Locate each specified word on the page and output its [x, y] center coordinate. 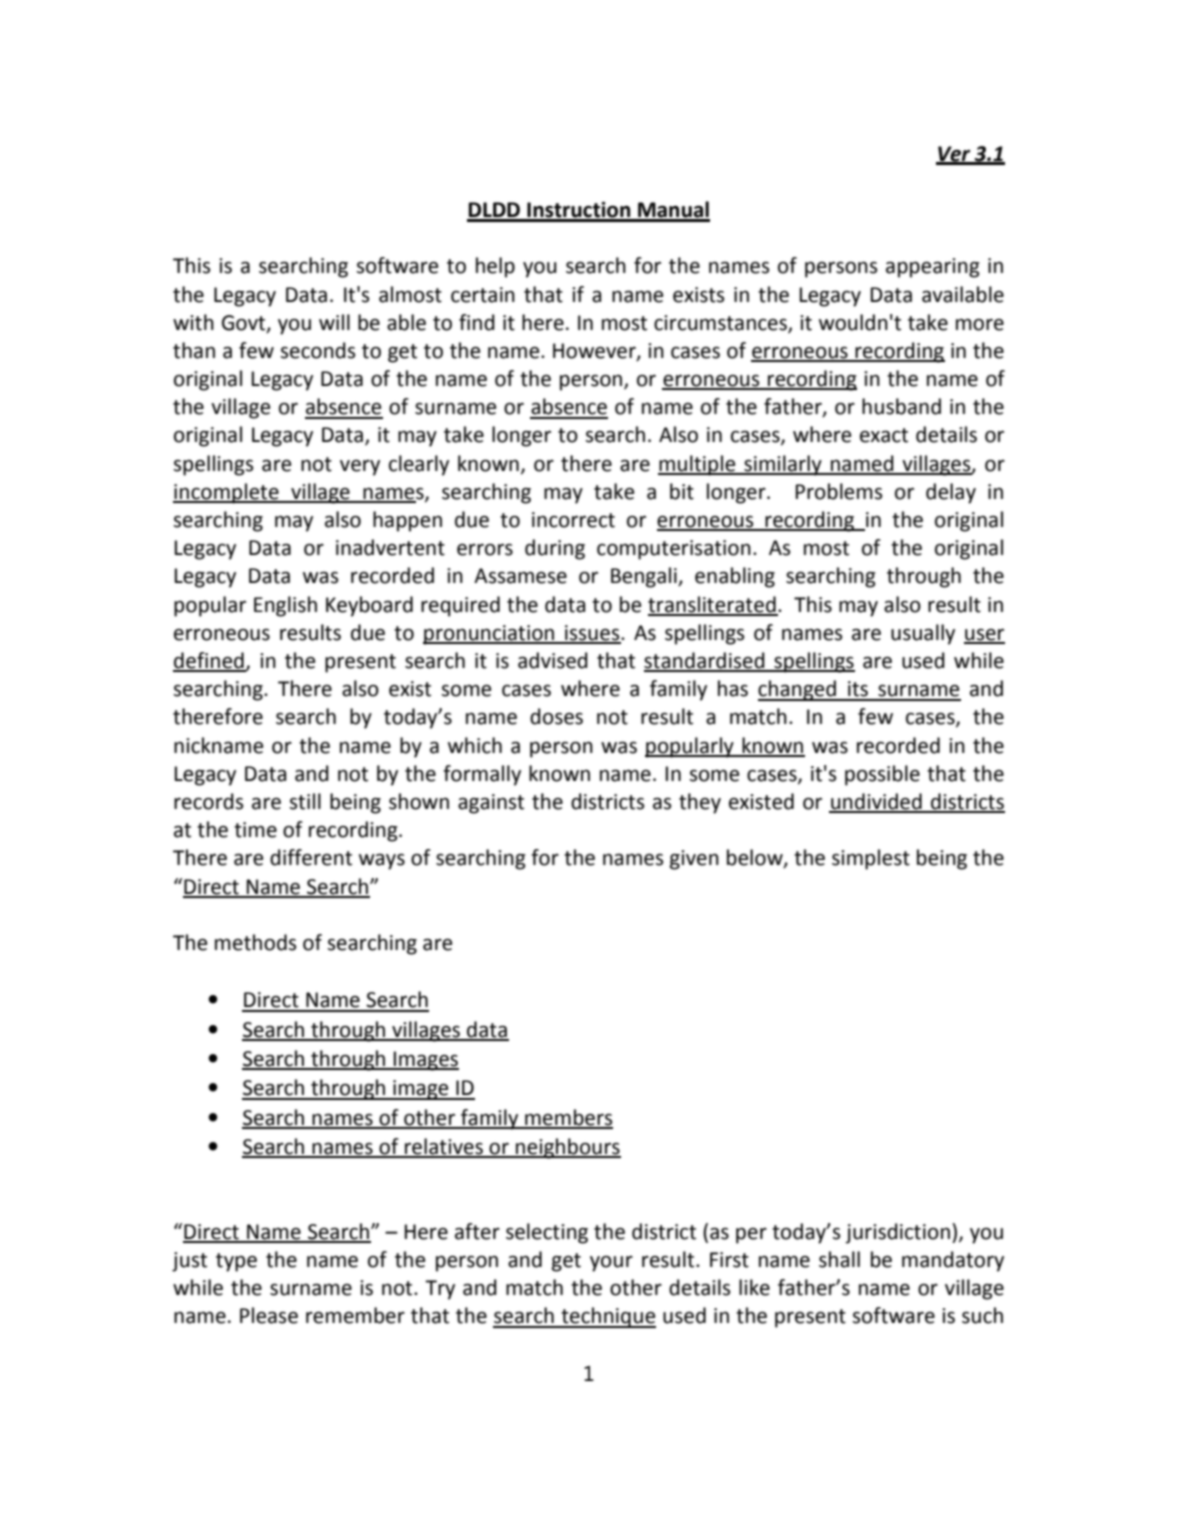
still [305, 801]
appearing [933, 268]
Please [269, 1315]
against [491, 804]
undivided [876, 802]
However [595, 352]
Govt [245, 323]
